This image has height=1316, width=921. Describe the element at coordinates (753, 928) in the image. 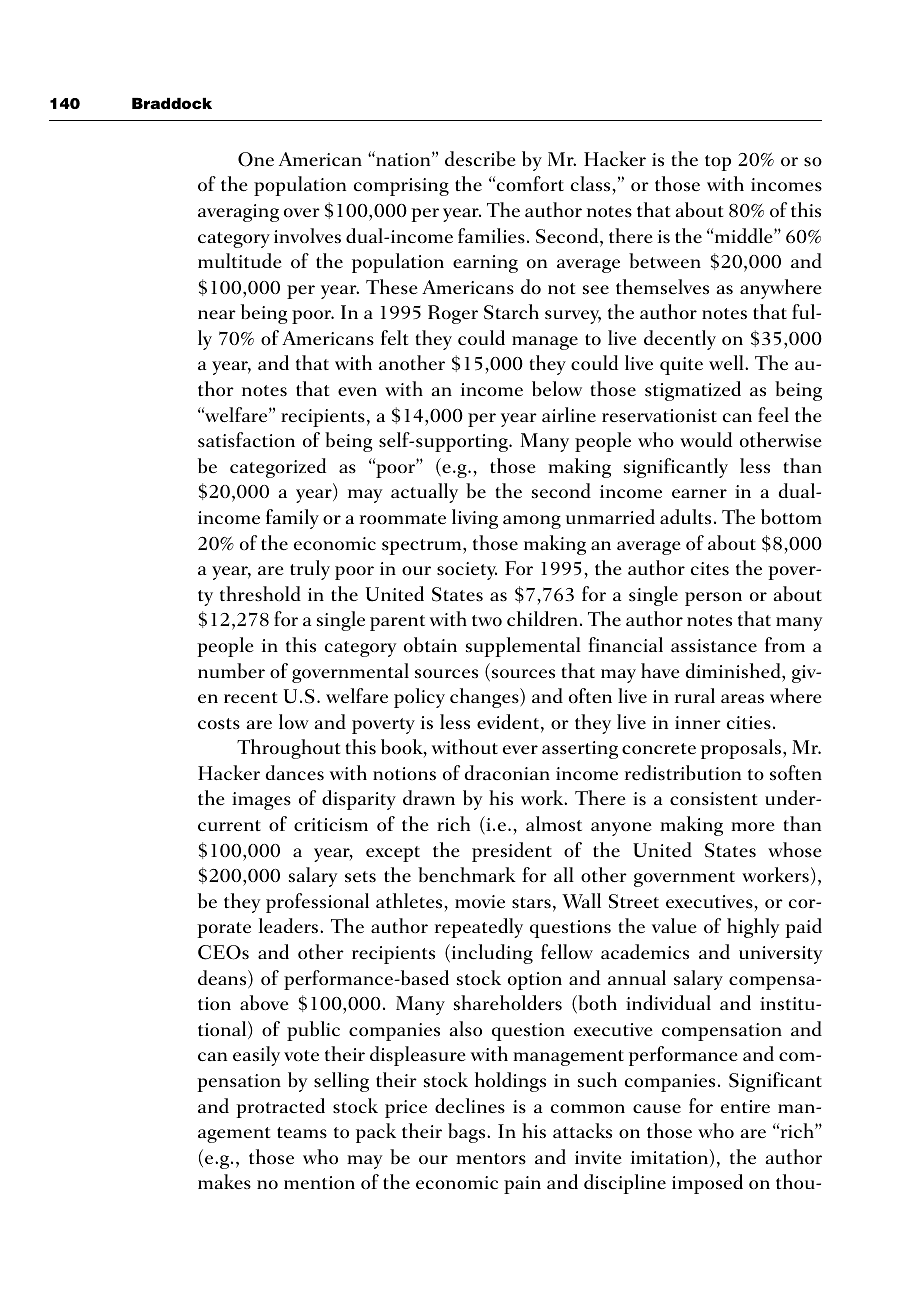

I see `highly` at that location.
